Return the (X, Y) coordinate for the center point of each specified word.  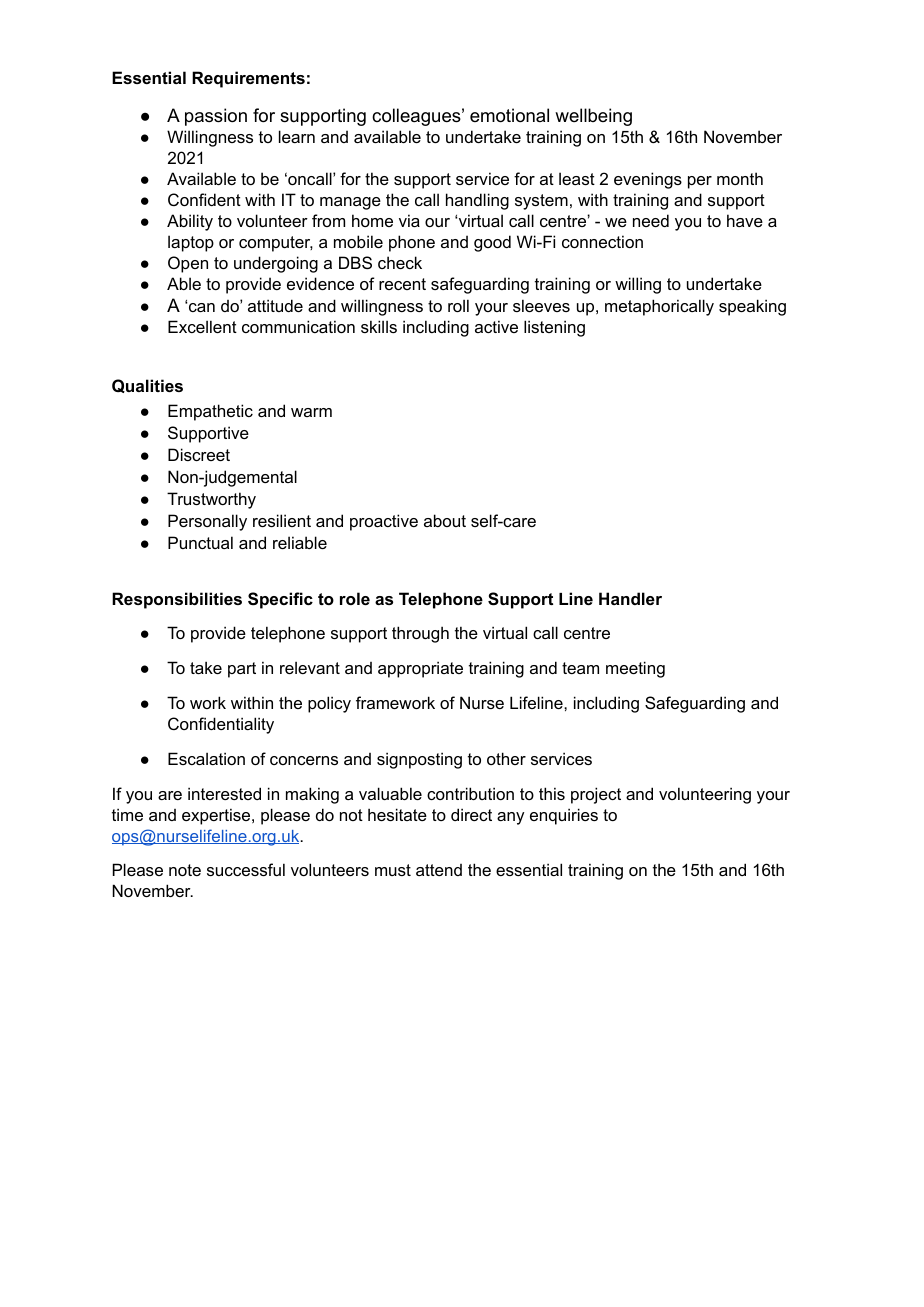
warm (311, 412)
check (400, 262)
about (445, 520)
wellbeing (593, 117)
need (651, 220)
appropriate (420, 669)
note (185, 870)
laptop (191, 243)
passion (216, 117)
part (242, 670)
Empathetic (210, 412)
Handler (630, 598)
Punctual (200, 542)
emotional (509, 115)
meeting (635, 669)
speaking (752, 307)
